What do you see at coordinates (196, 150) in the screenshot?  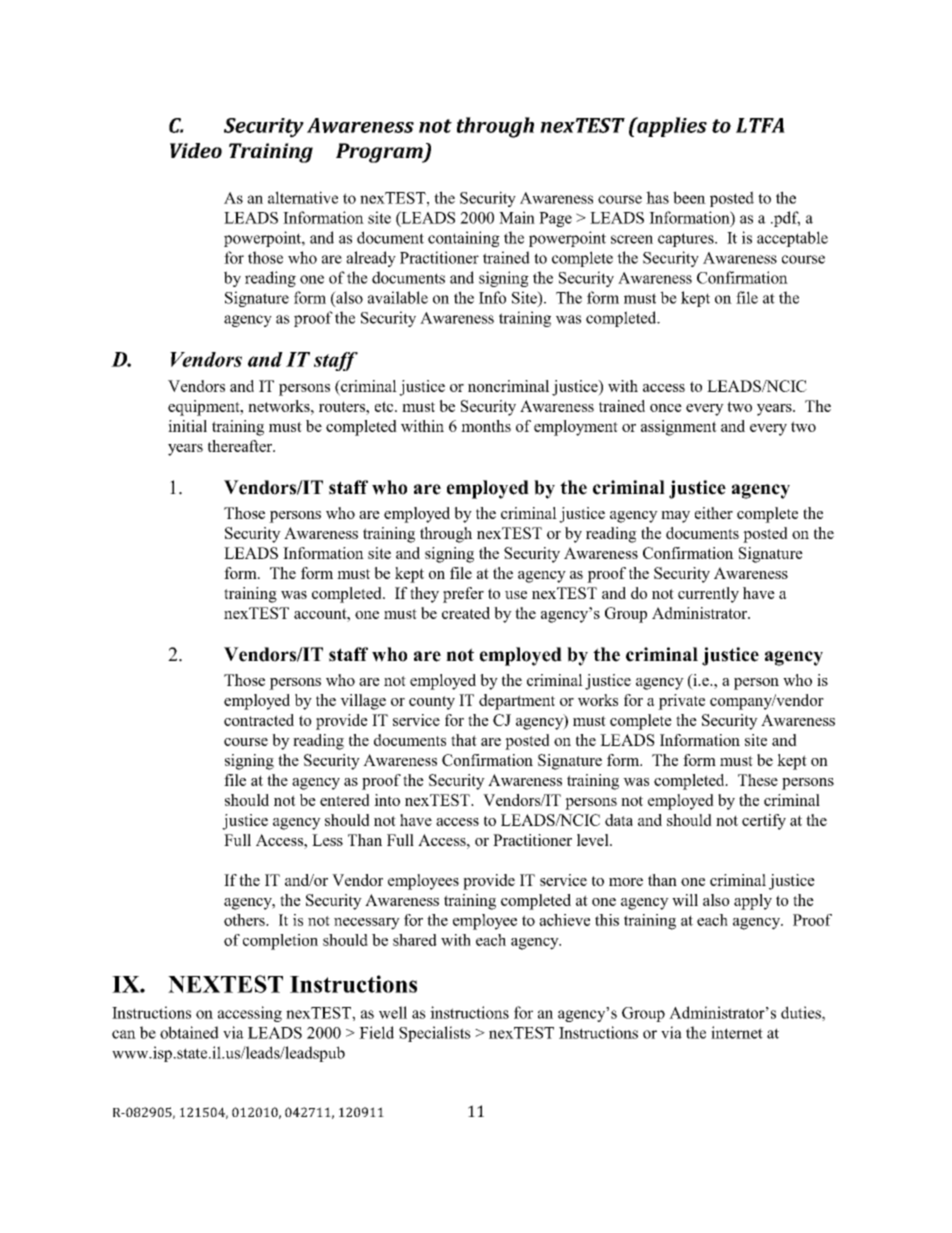 I see `Video` at bounding box center [196, 150].
